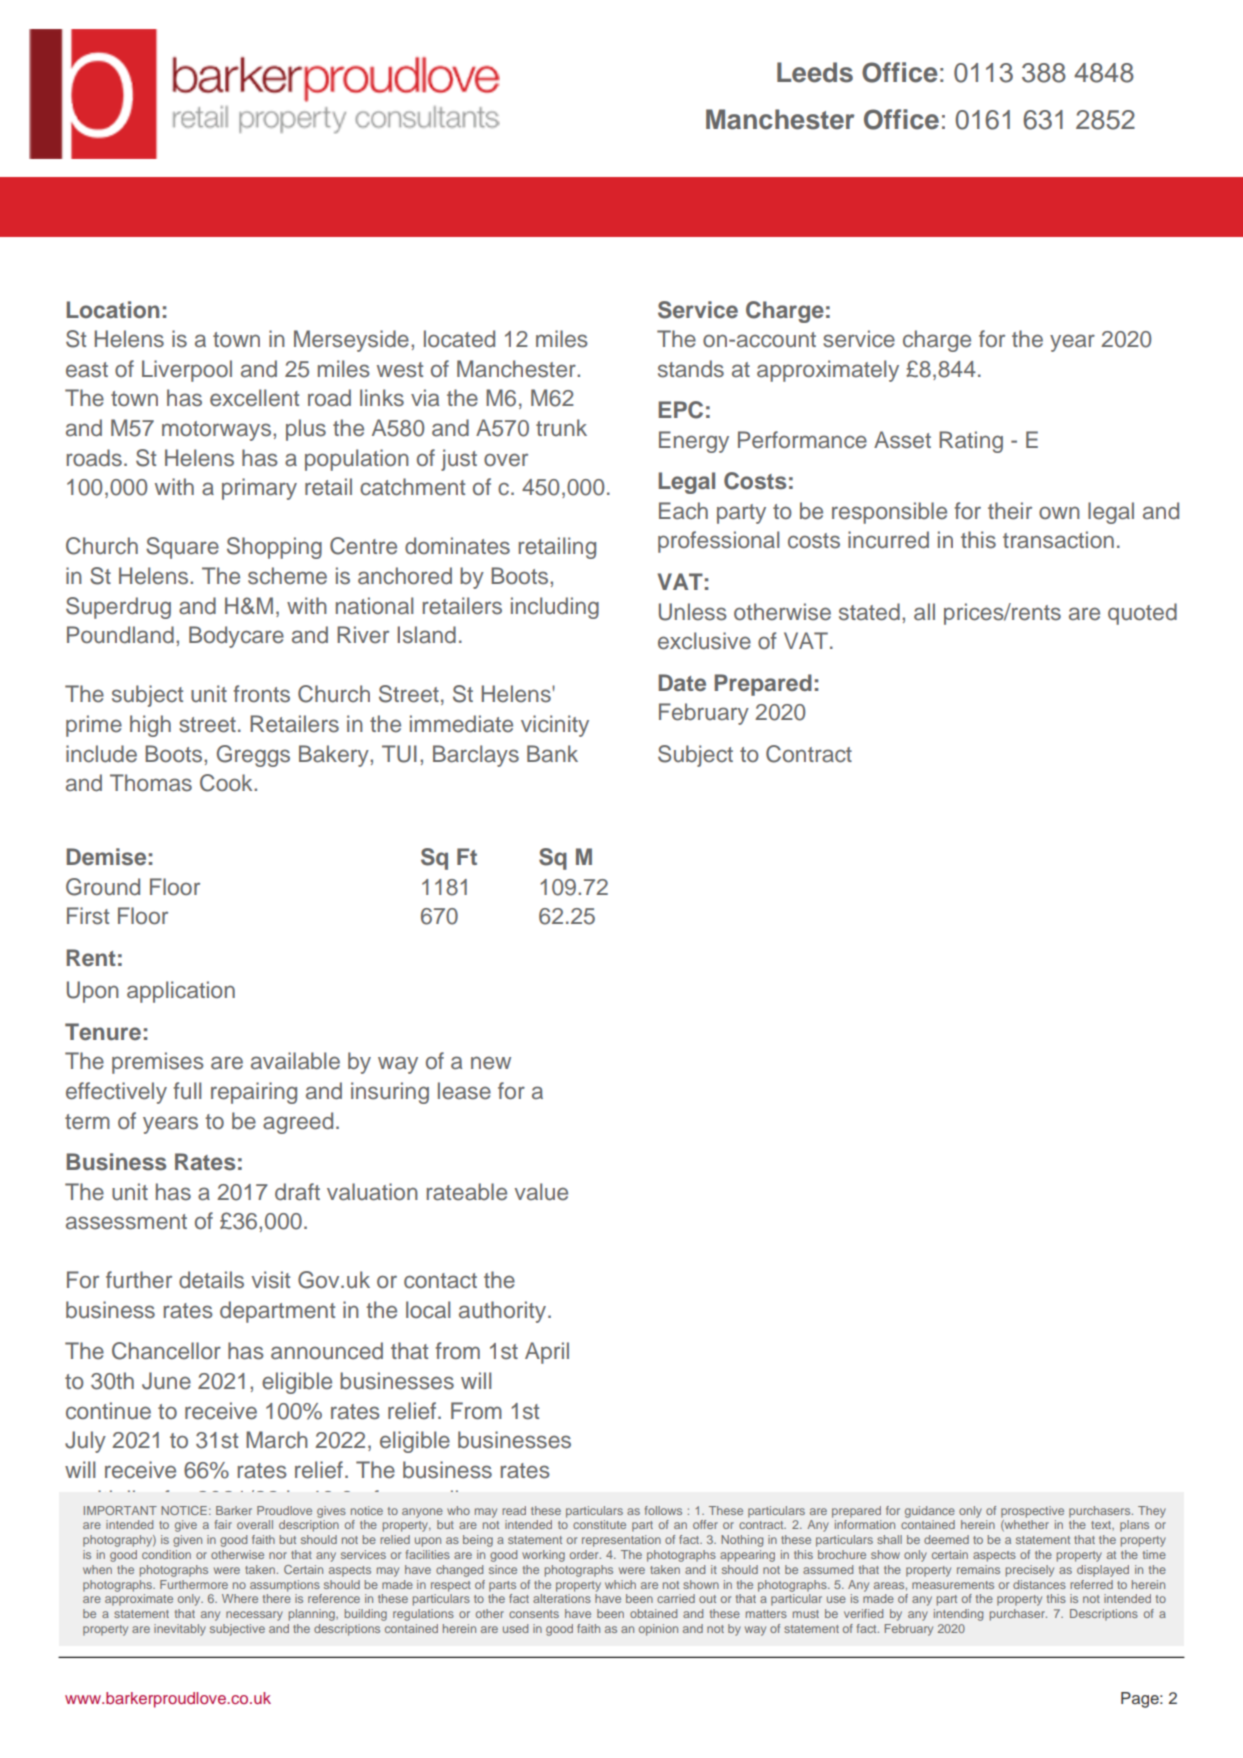 Image resolution: width=1243 pixels, height=1758 pixels. Describe the element at coordinates (113, 310) in the document. I see `Location` at that location.
